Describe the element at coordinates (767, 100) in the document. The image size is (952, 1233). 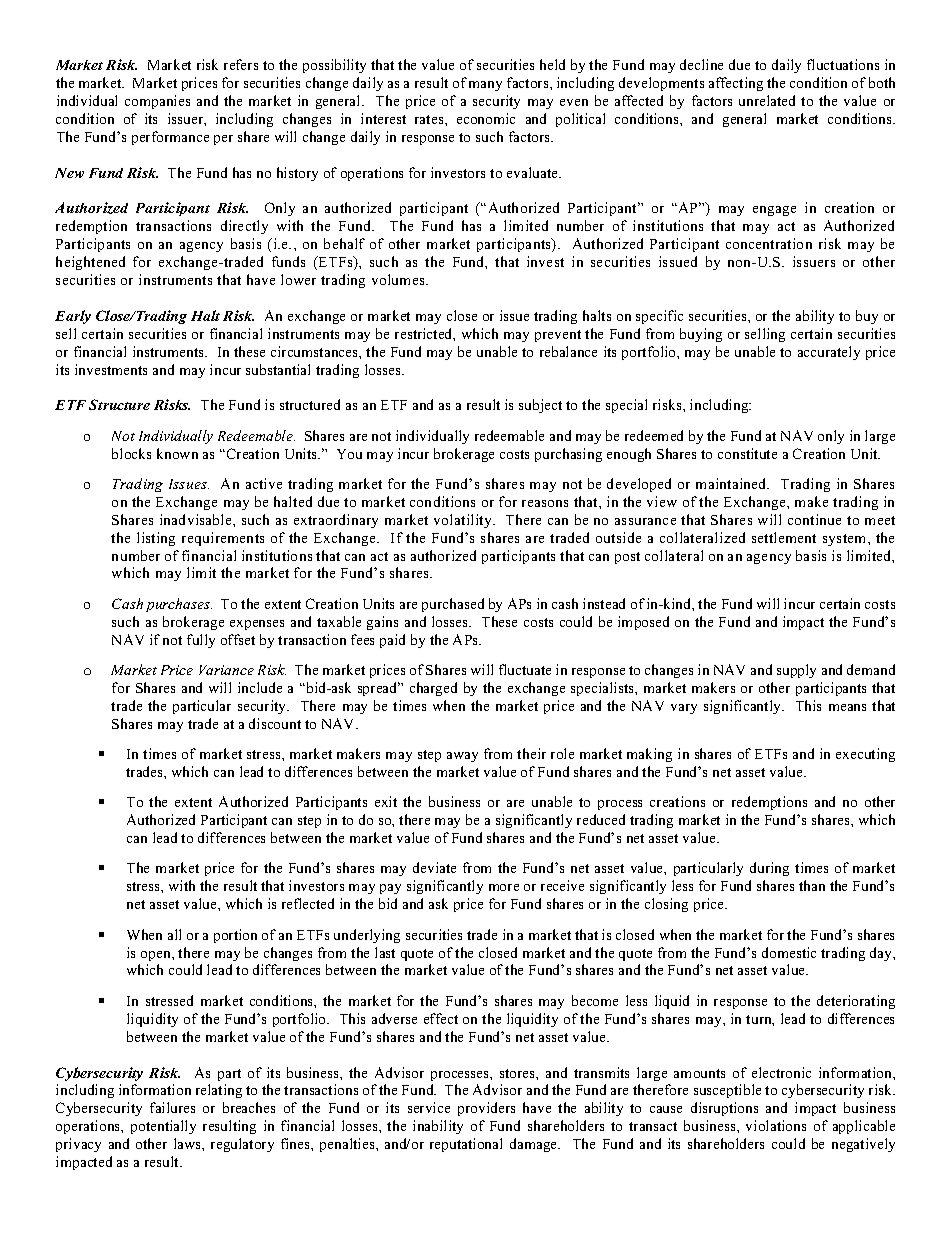
I see `unrelated` at that location.
